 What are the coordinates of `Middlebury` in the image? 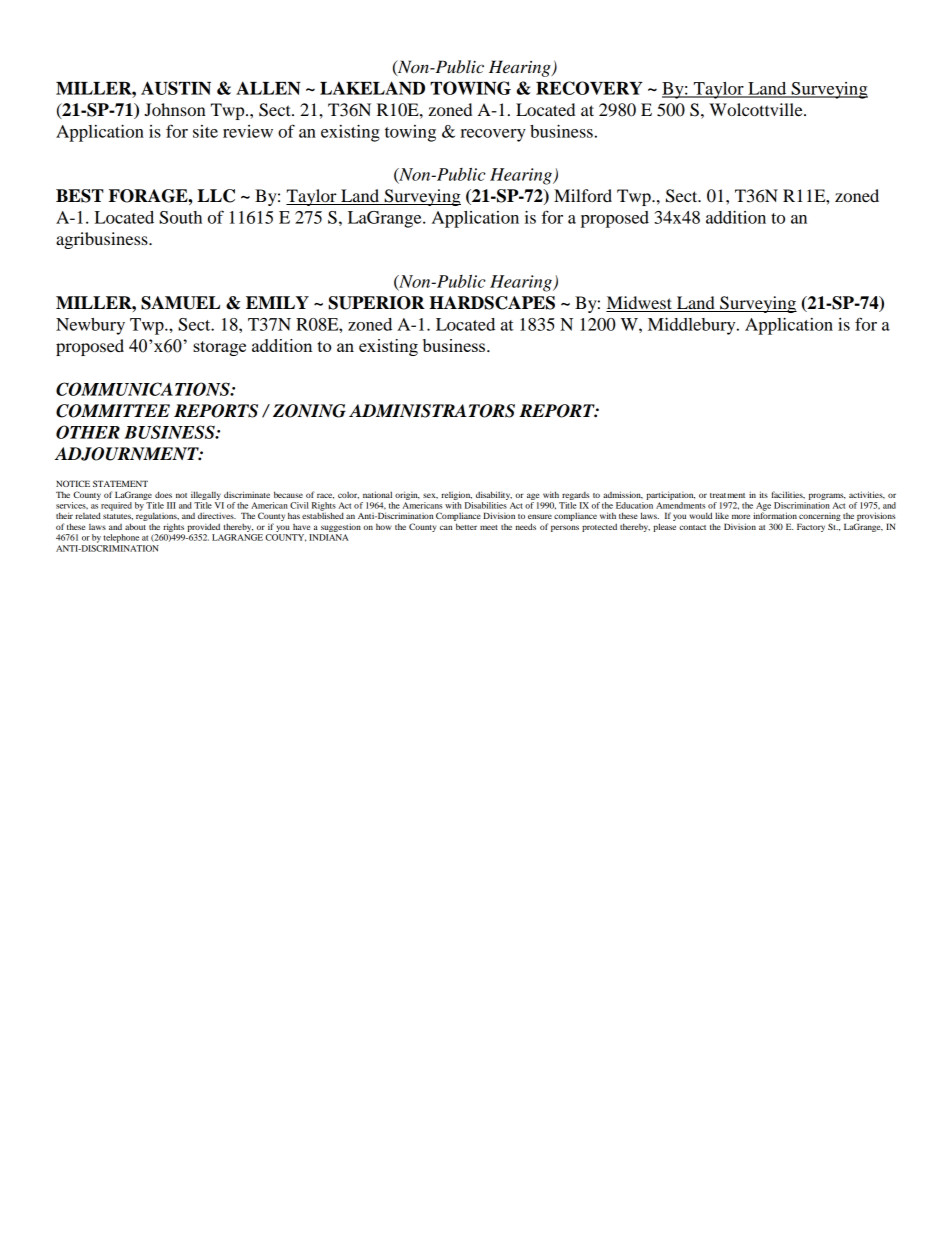 It's located at (693, 326).
